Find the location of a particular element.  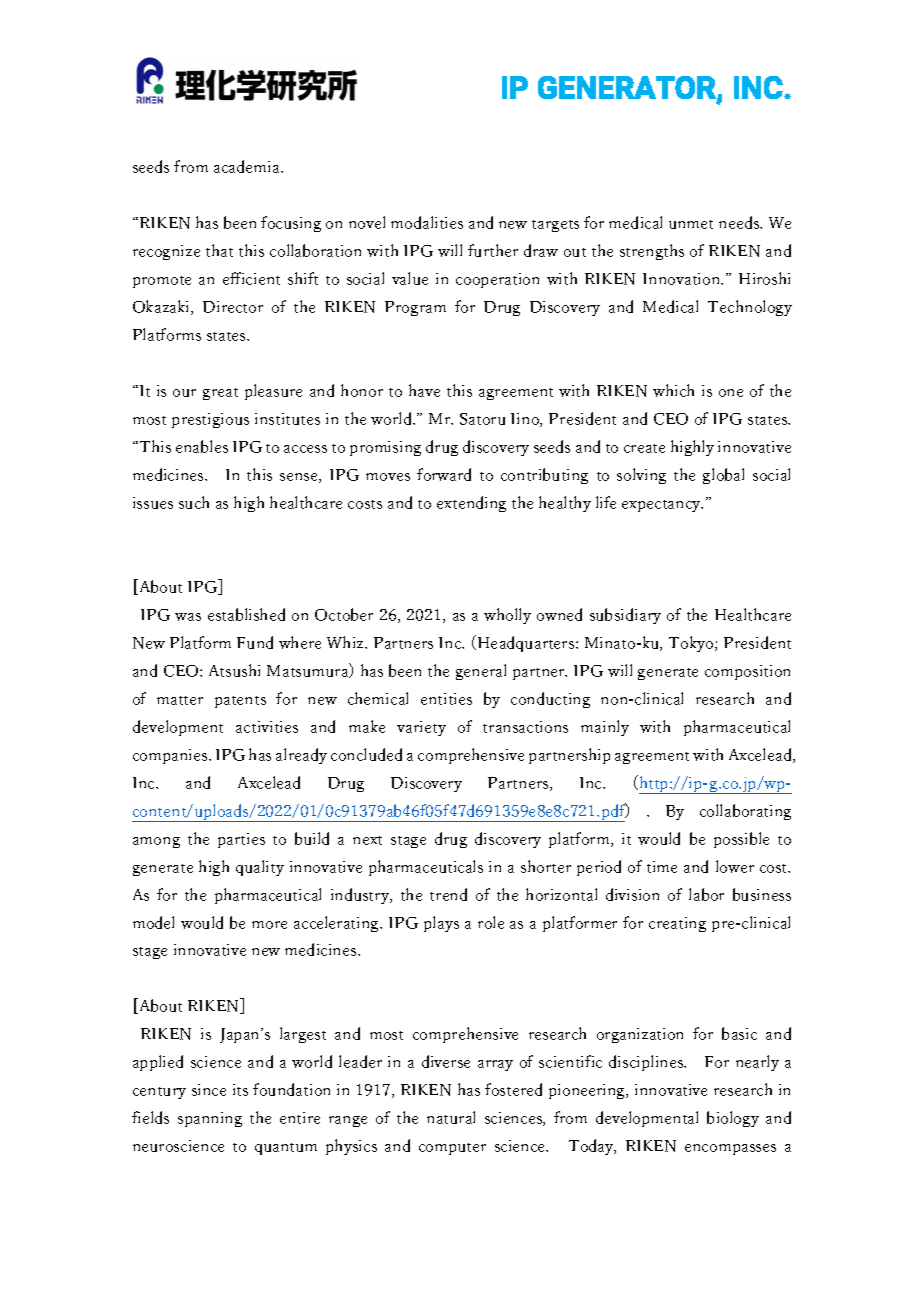

modalities is located at coordinates (427, 222).
